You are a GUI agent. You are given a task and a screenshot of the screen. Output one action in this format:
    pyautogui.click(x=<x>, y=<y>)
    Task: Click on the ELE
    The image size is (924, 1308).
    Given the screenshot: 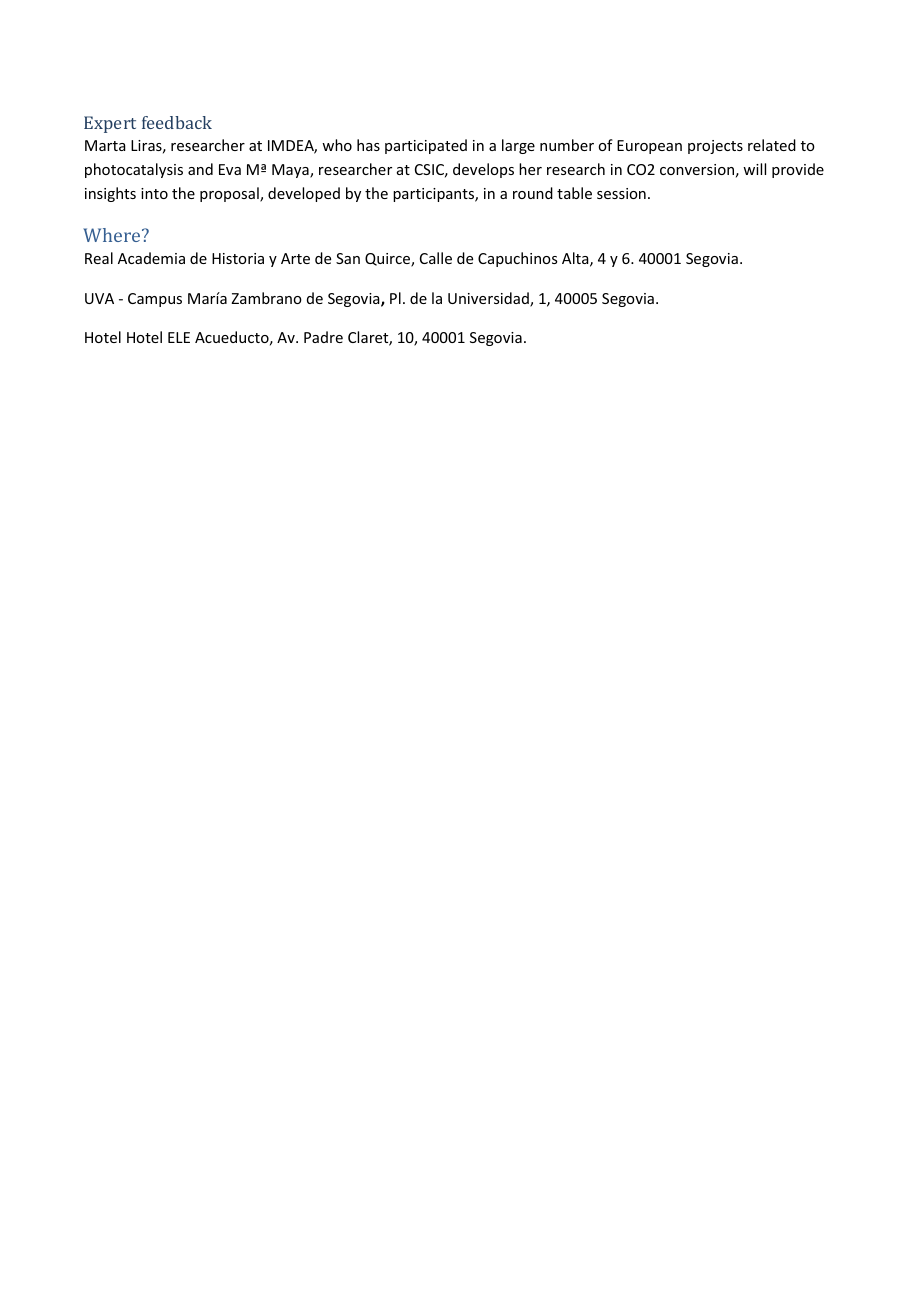 What is the action you would take?
    pyautogui.click(x=179, y=337)
